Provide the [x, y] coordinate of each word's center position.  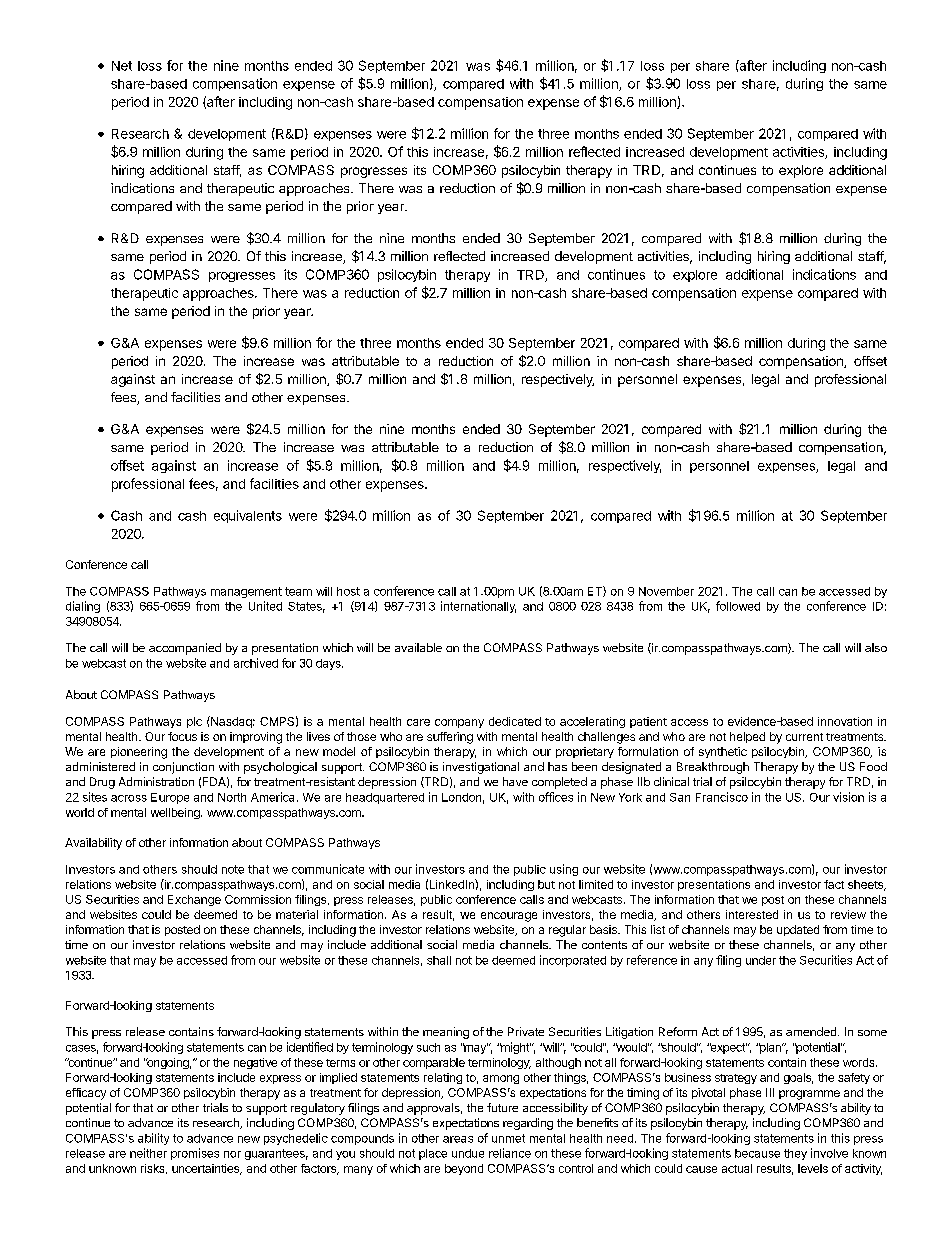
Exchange [194, 900]
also [876, 647]
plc [194, 722]
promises [195, 1154]
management [246, 592]
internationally [478, 607]
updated [798, 930]
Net [122, 66]
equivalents [248, 516]
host [348, 591]
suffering [450, 738]
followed [738, 606]
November [666, 591]
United [265, 606]
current [804, 737]
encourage [509, 917]
